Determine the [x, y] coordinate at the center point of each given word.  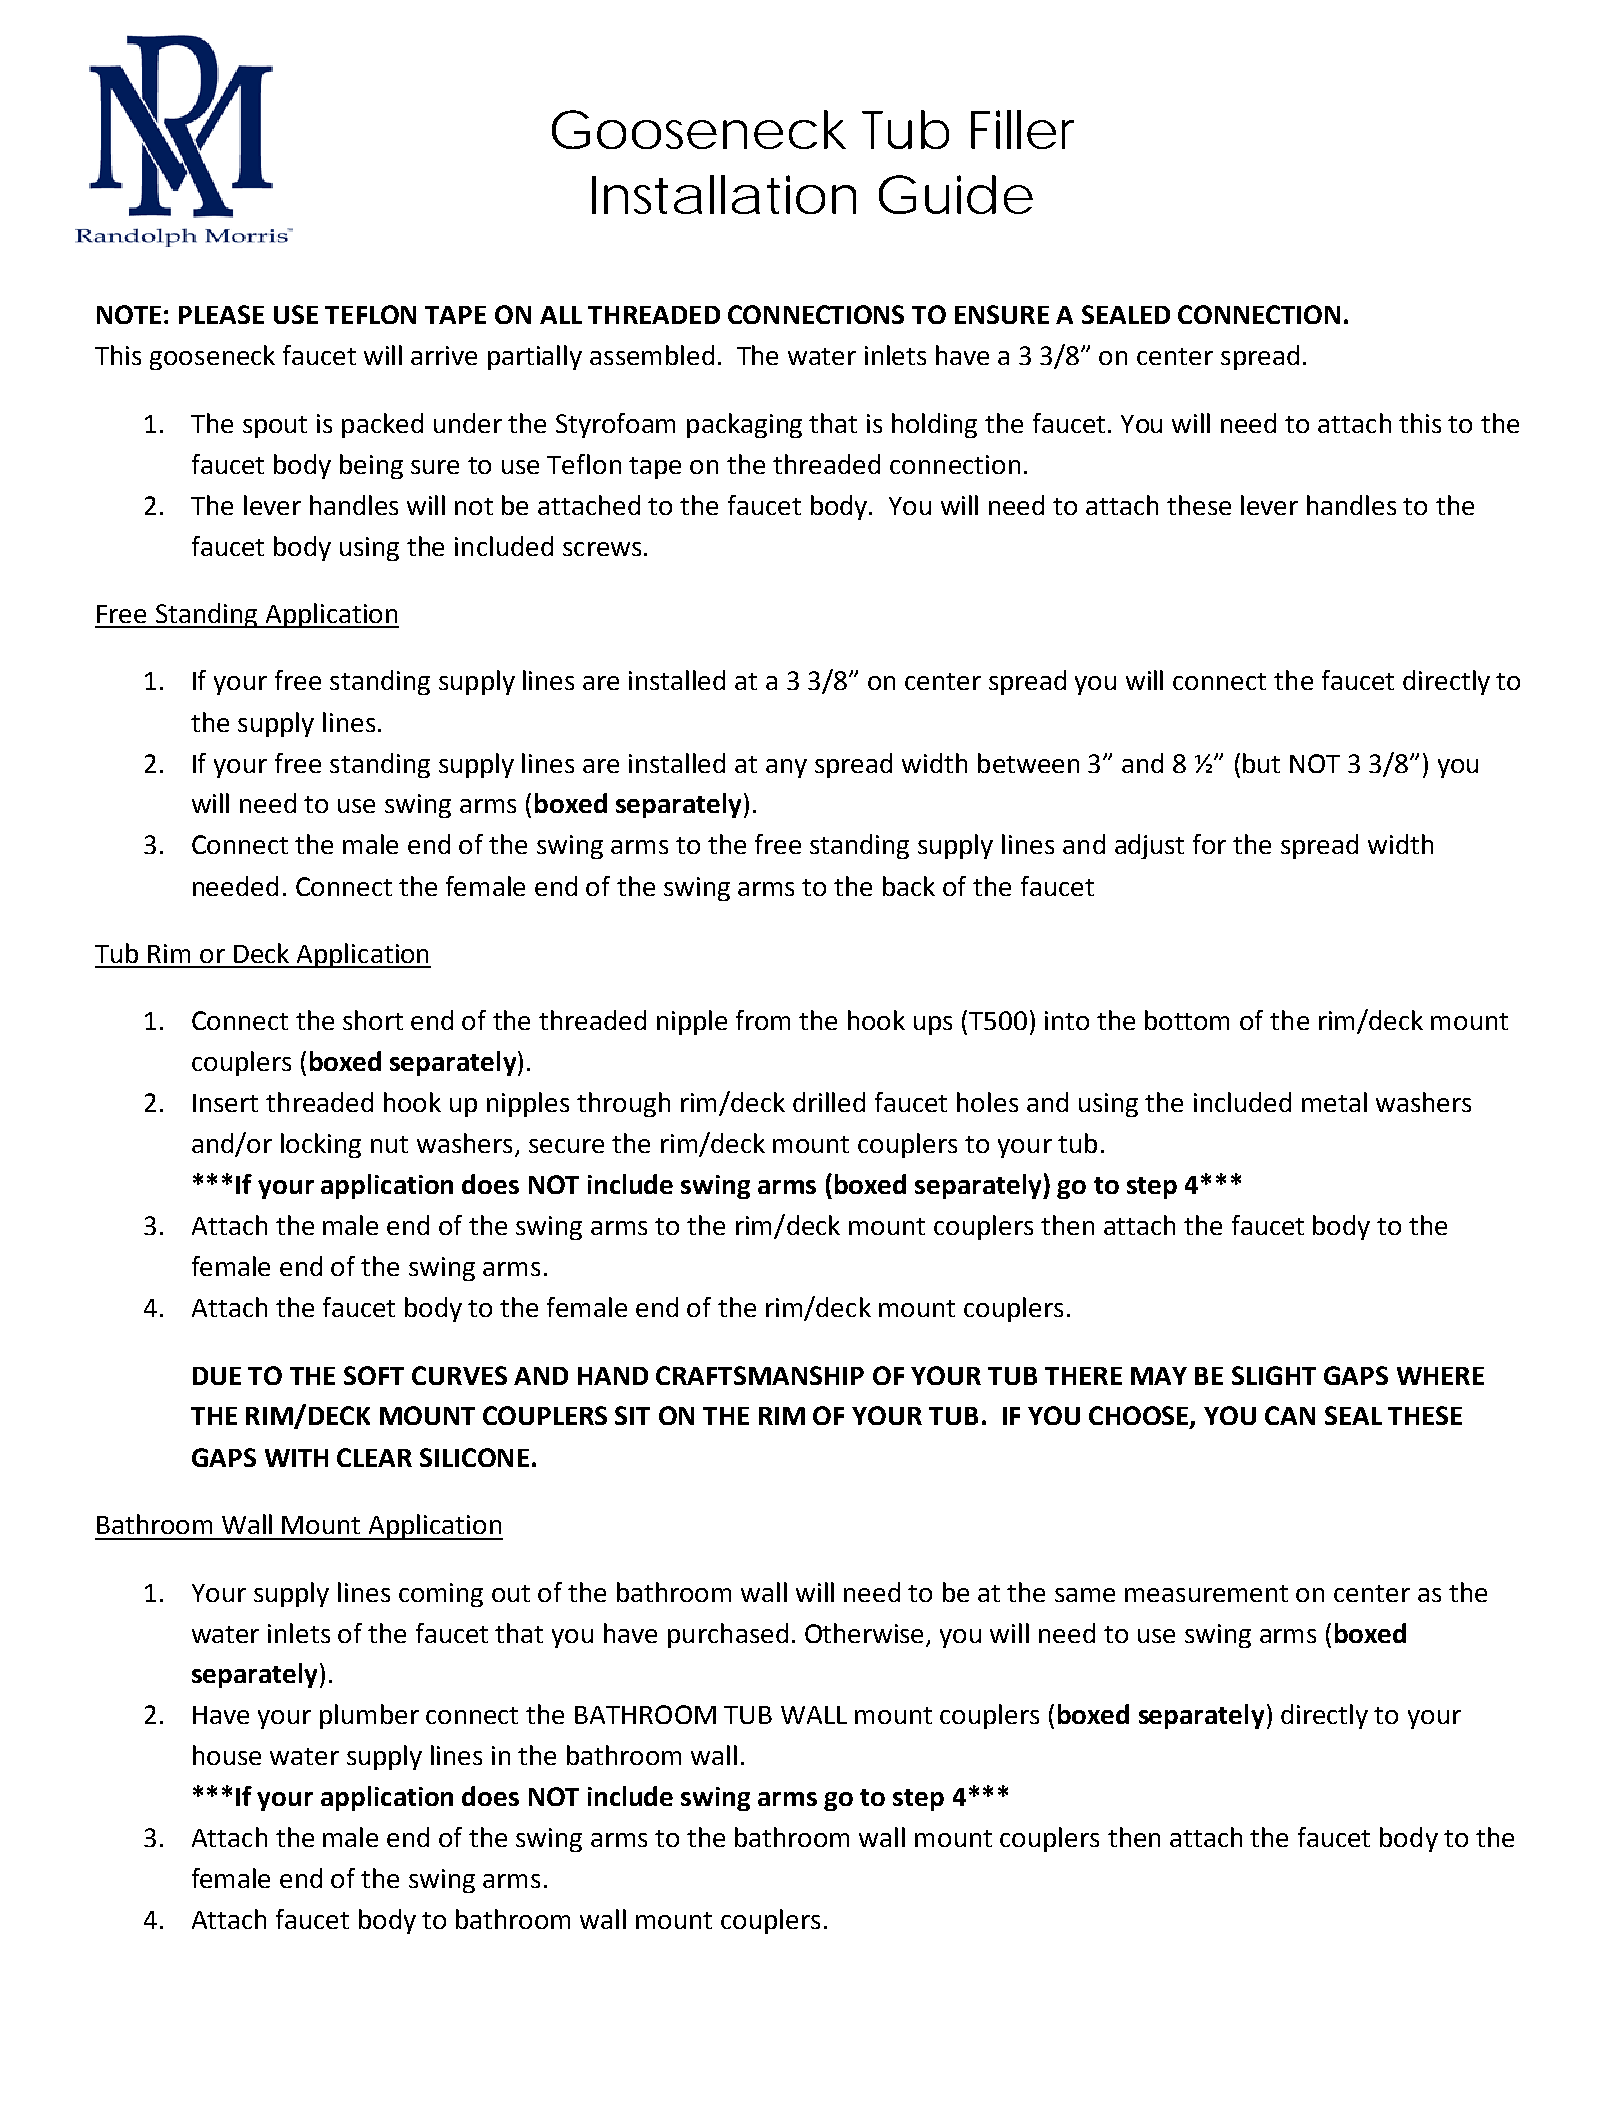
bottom [1187, 1020]
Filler [1022, 129]
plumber [369, 1716]
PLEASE [221, 314]
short [373, 1020]
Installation [724, 194]
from [763, 1020]
